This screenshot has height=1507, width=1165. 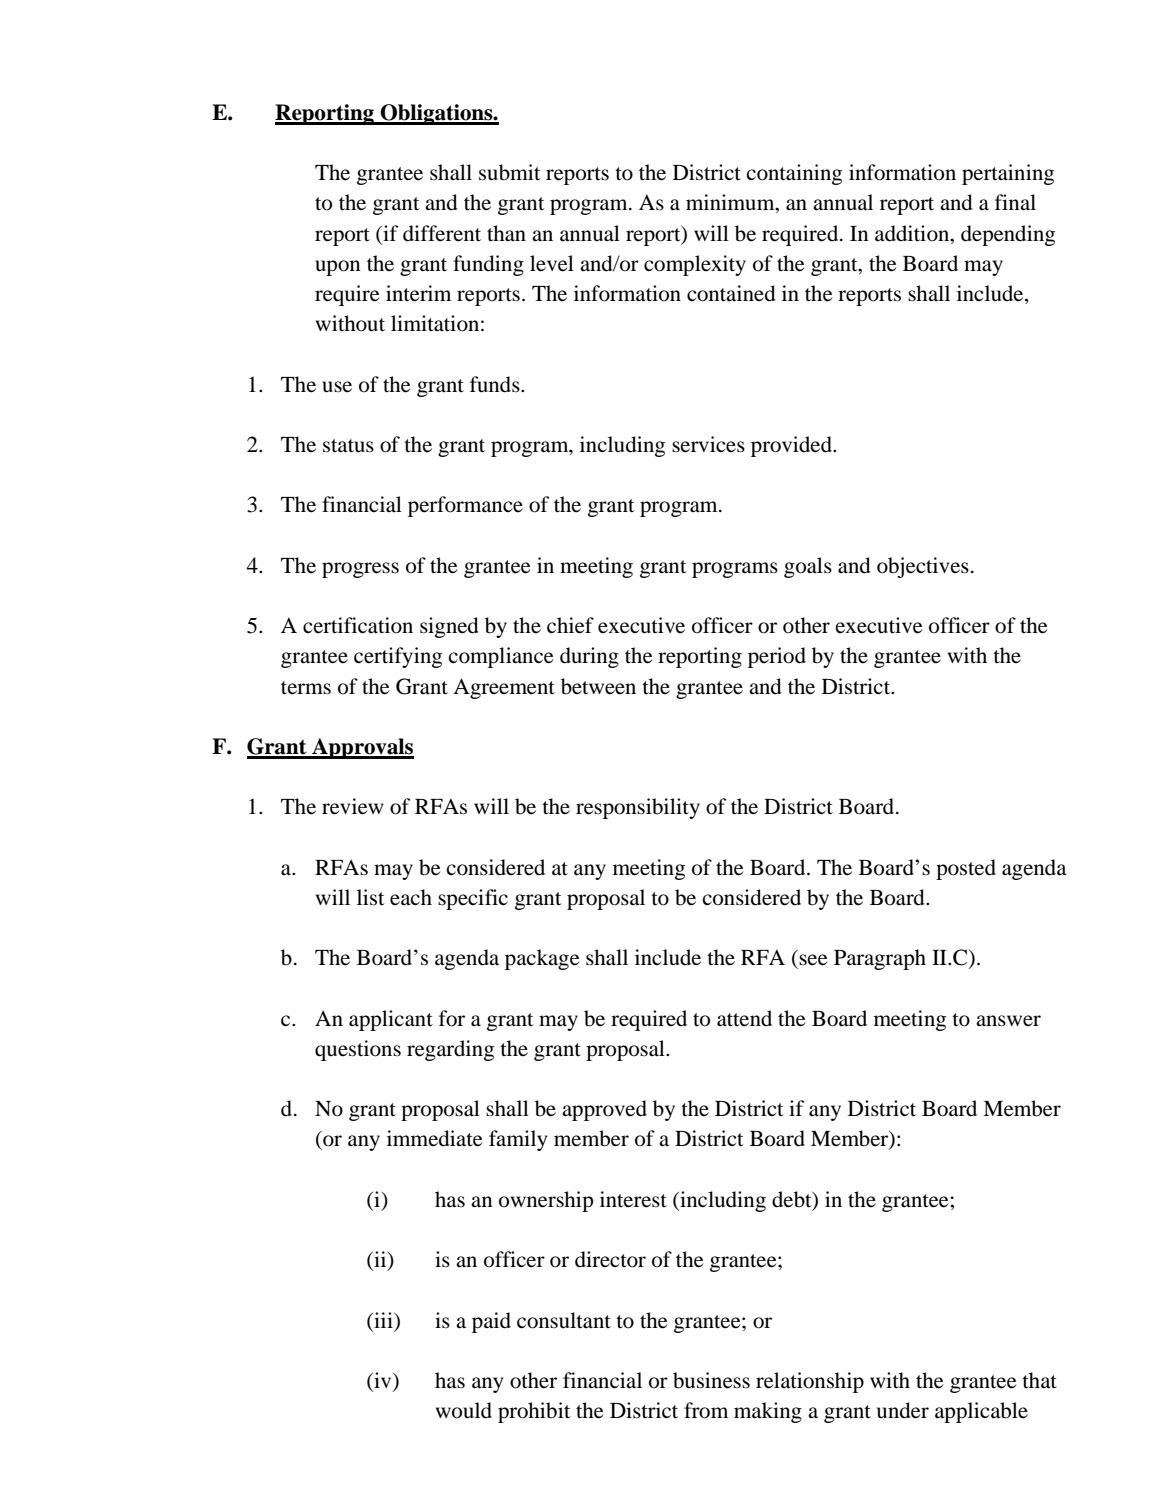 What do you see at coordinates (442, 233) in the screenshot?
I see `different` at bounding box center [442, 233].
